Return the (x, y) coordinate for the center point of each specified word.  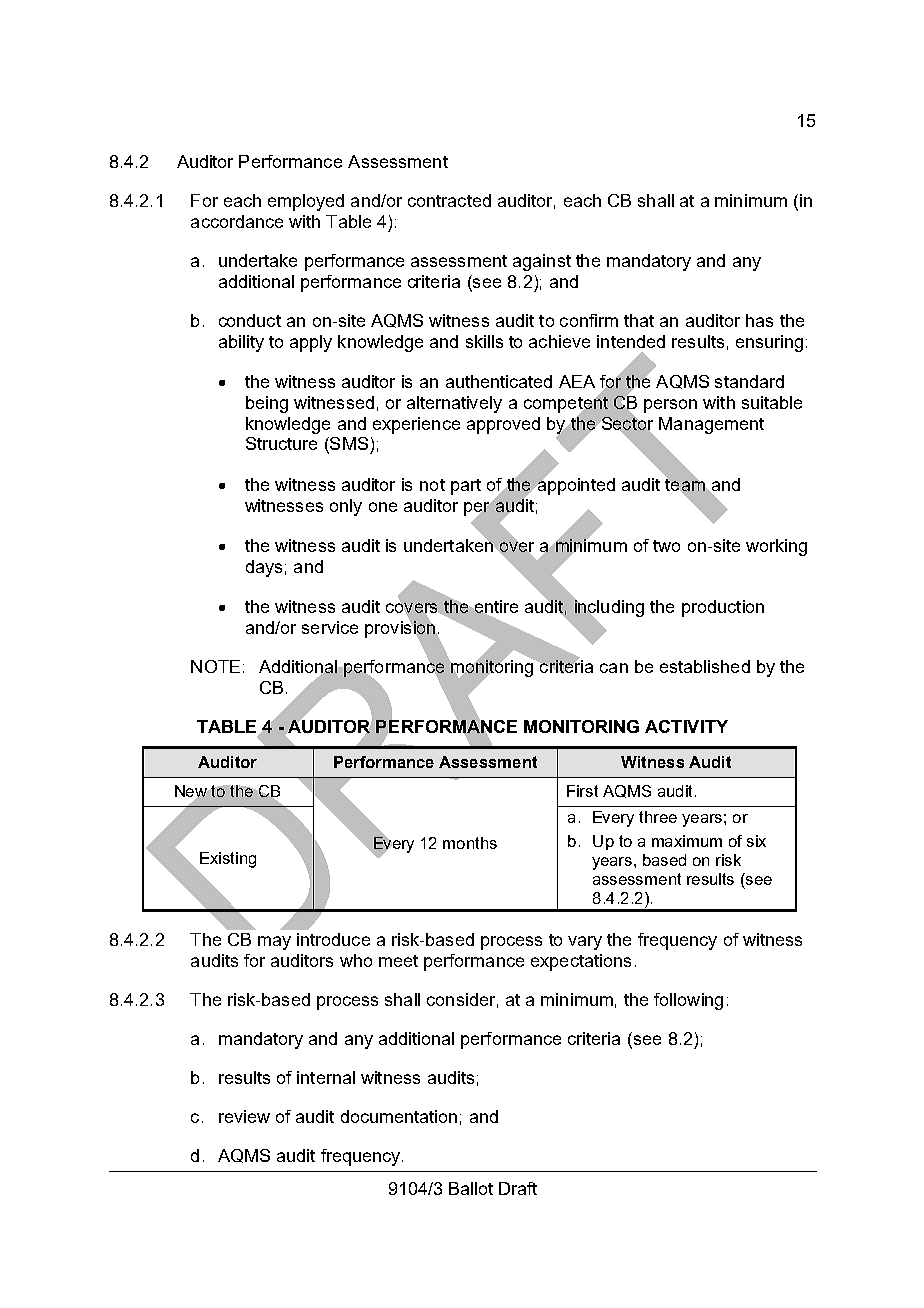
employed (306, 202)
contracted (449, 200)
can (614, 668)
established (705, 666)
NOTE (215, 666)
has (759, 320)
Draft (518, 1188)
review (244, 1116)
